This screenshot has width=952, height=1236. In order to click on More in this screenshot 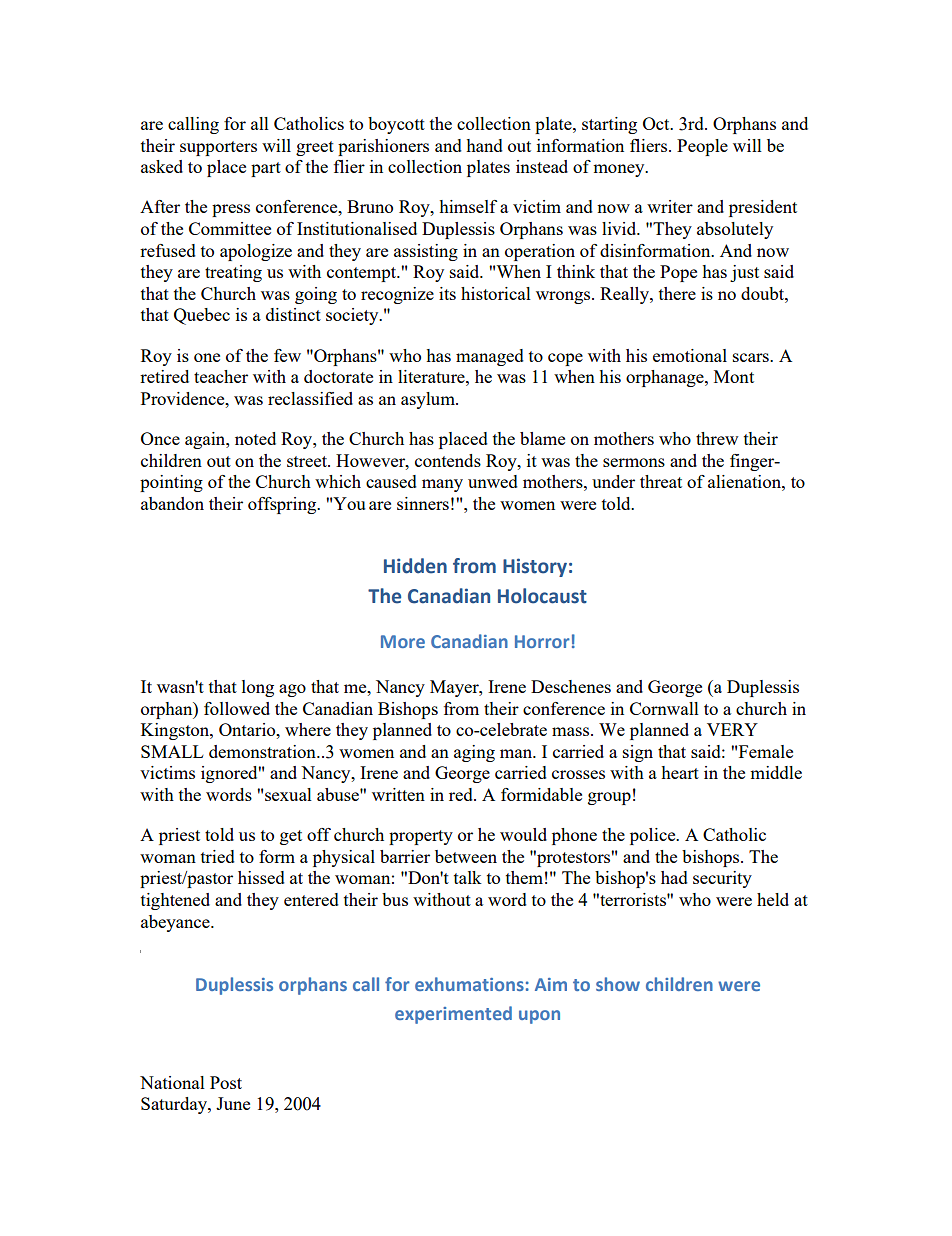, I will do `click(403, 641)`.
